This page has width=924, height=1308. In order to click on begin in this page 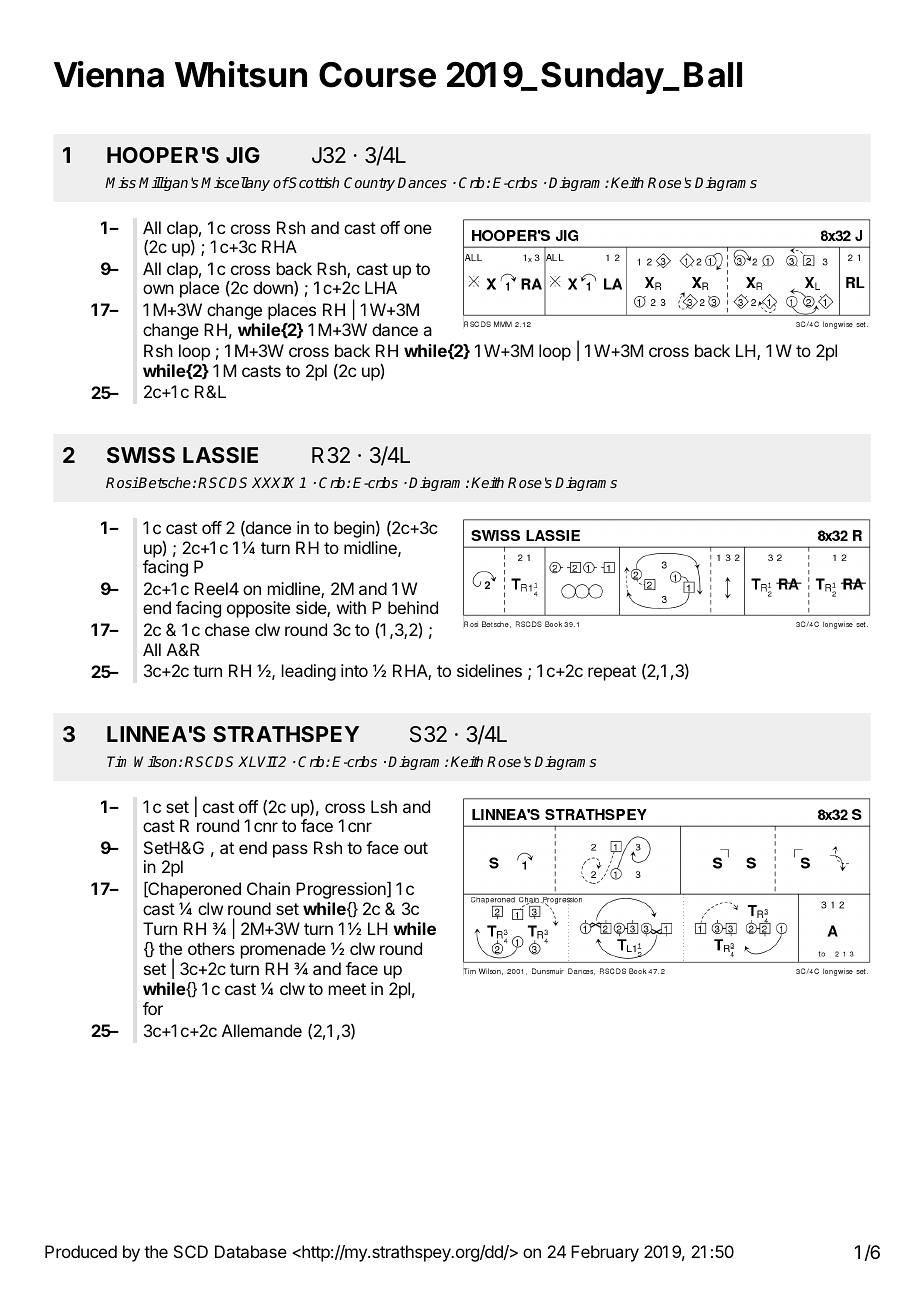, I will do `click(354, 529)`.
